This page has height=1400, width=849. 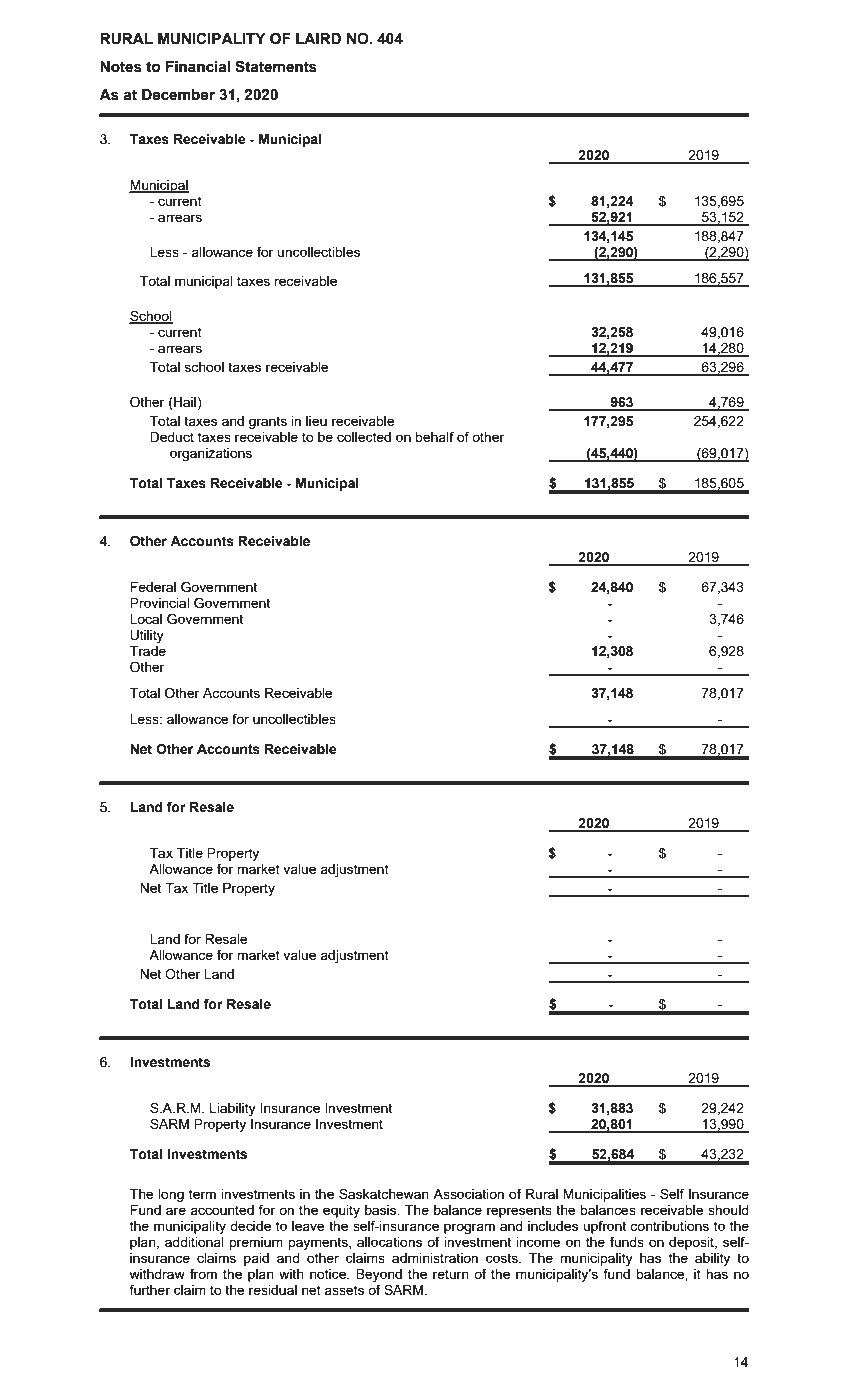 I want to click on Financial, so click(x=198, y=67).
